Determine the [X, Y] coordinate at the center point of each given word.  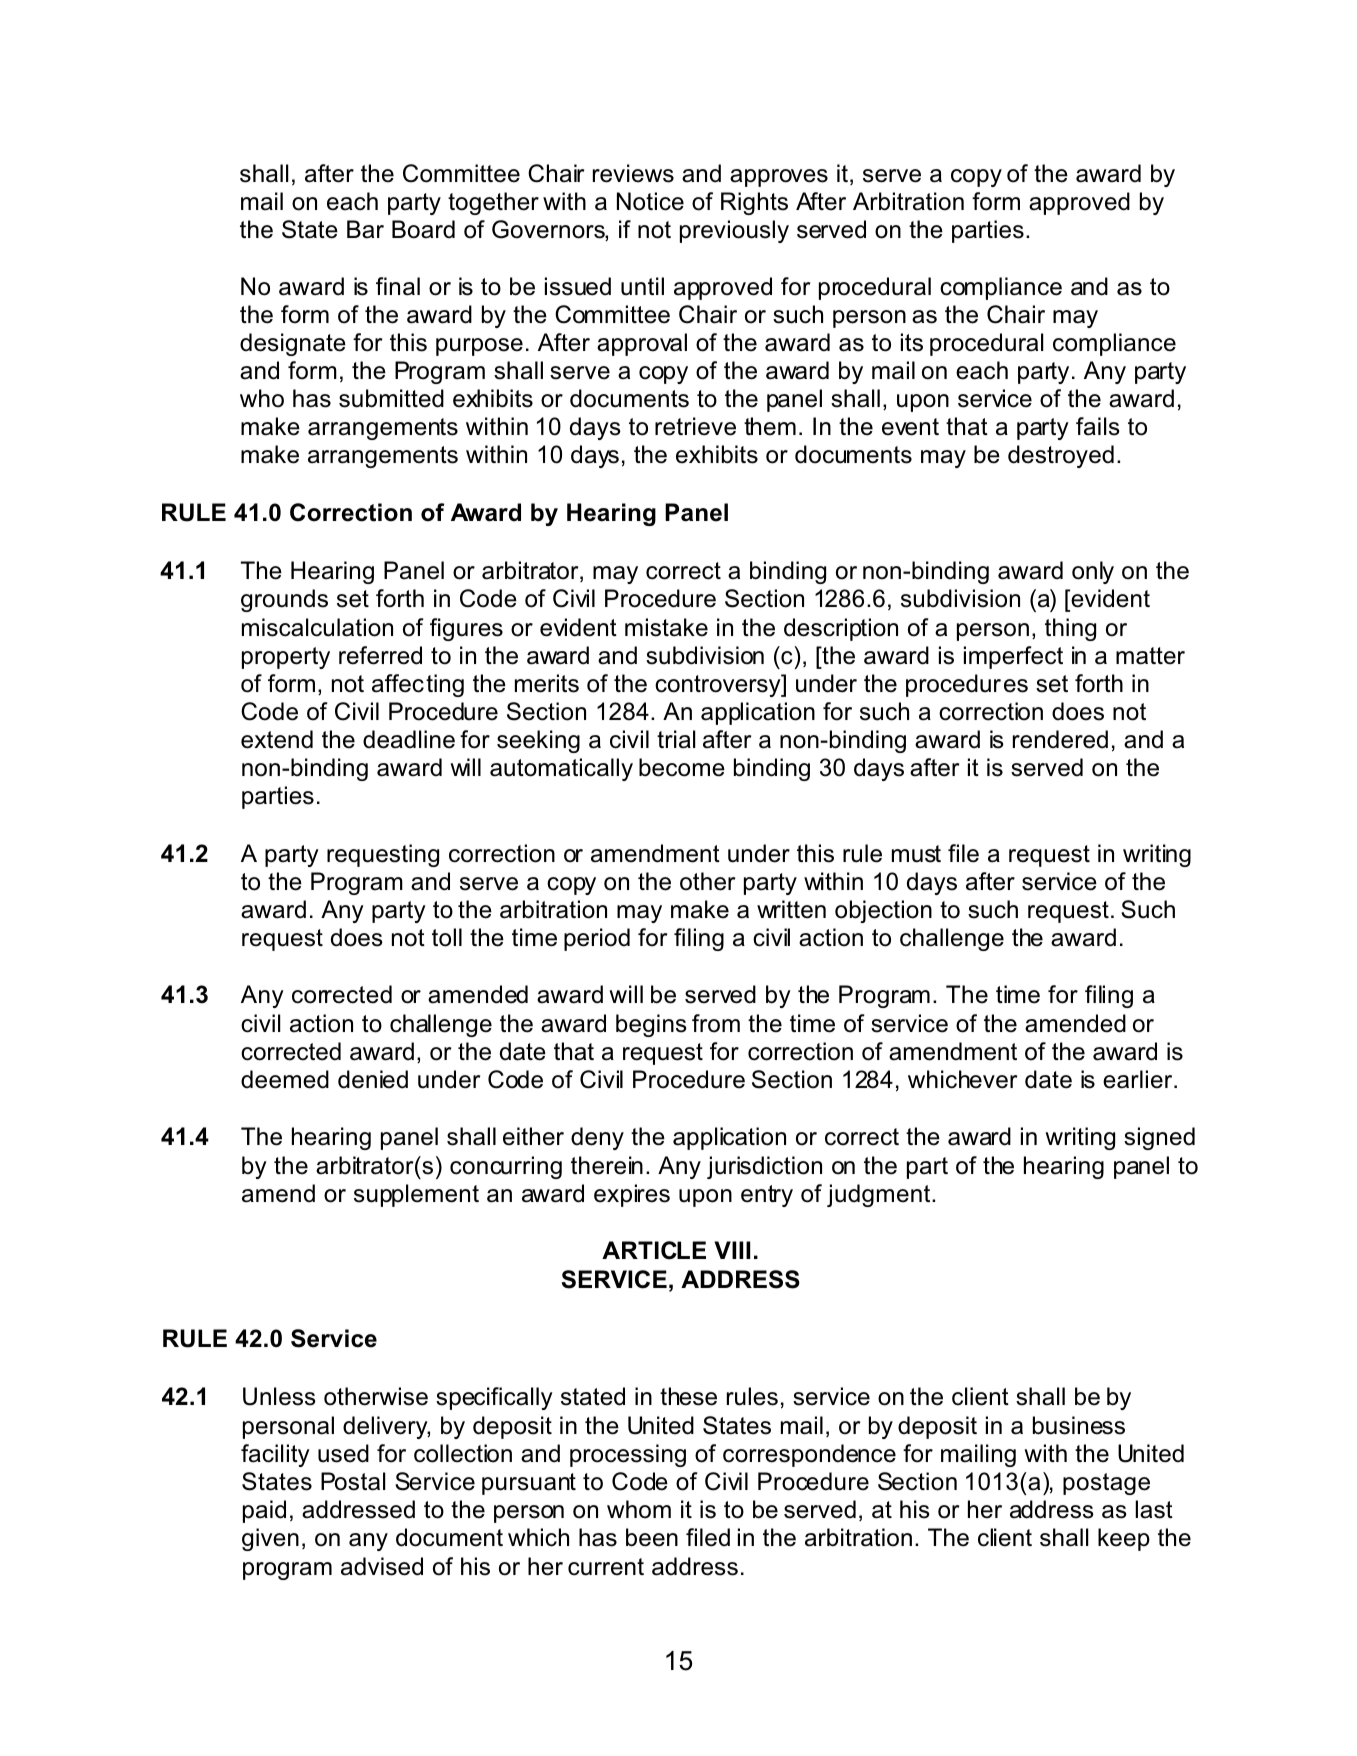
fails [1098, 426]
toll [447, 937]
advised [382, 1566]
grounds [284, 600]
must [916, 854]
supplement [416, 1195]
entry [767, 1196]
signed [1159, 1138]
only [1093, 572]
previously [734, 231]
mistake [666, 627]
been [652, 1537]
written [791, 909]
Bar [365, 229]
